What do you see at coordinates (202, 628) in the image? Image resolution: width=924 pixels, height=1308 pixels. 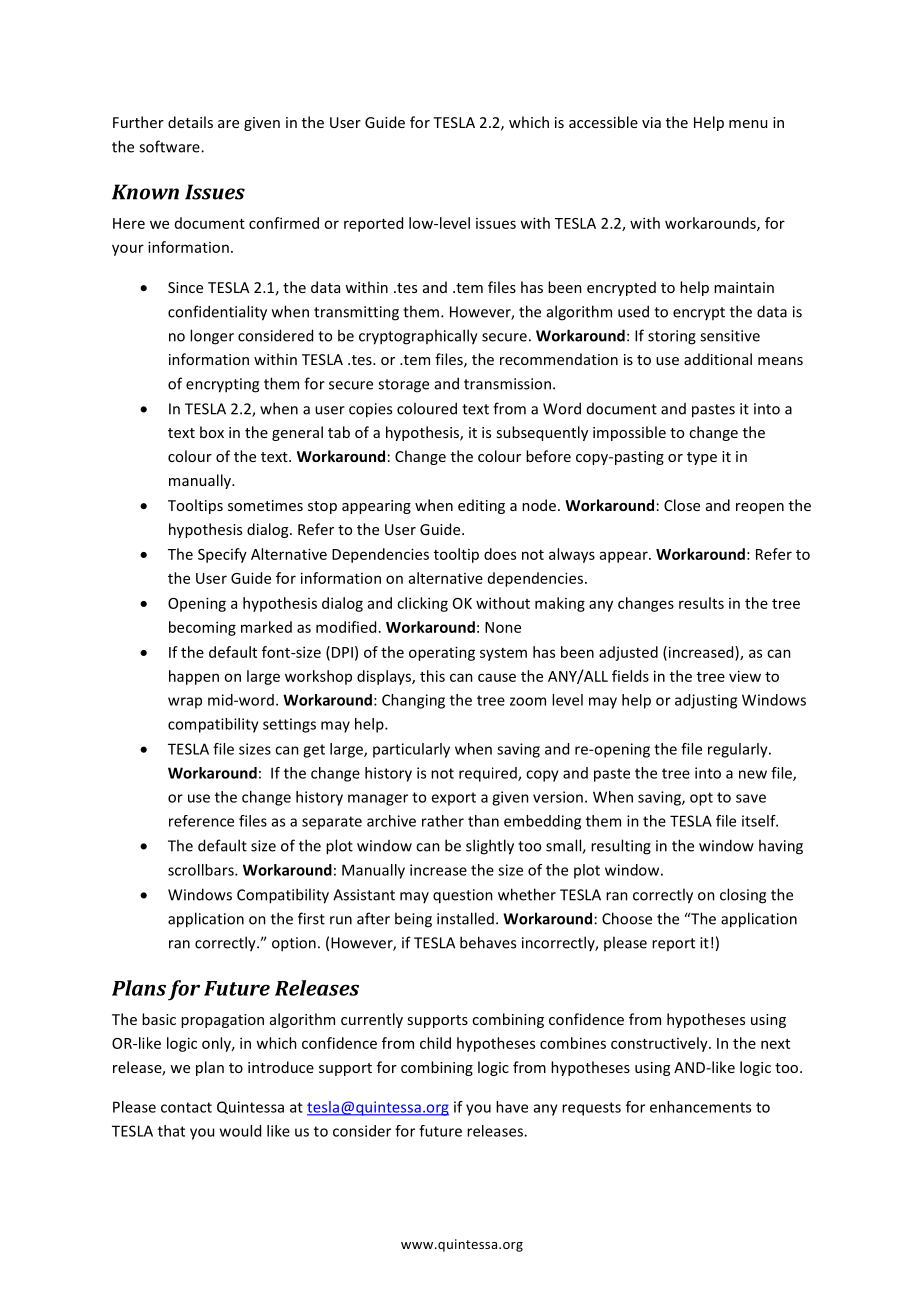 I see `becoming` at bounding box center [202, 628].
